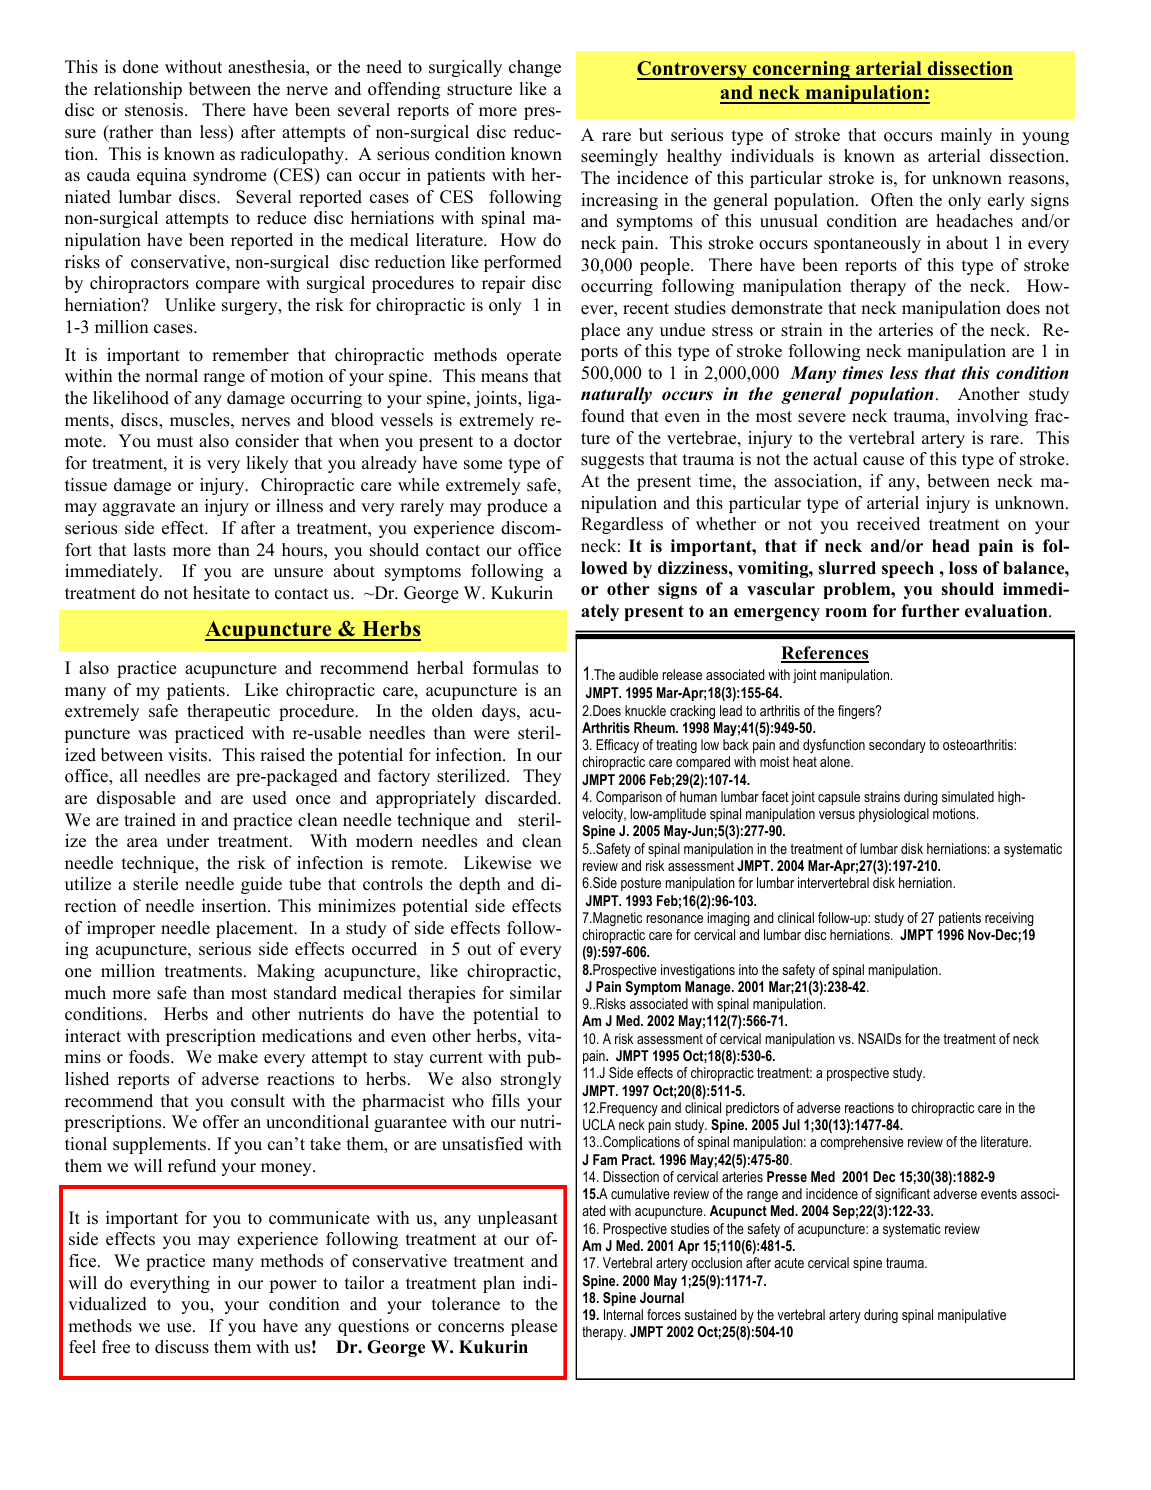 The width and height of the screenshot is (1151, 1490). I want to click on therapeutic, so click(228, 712).
